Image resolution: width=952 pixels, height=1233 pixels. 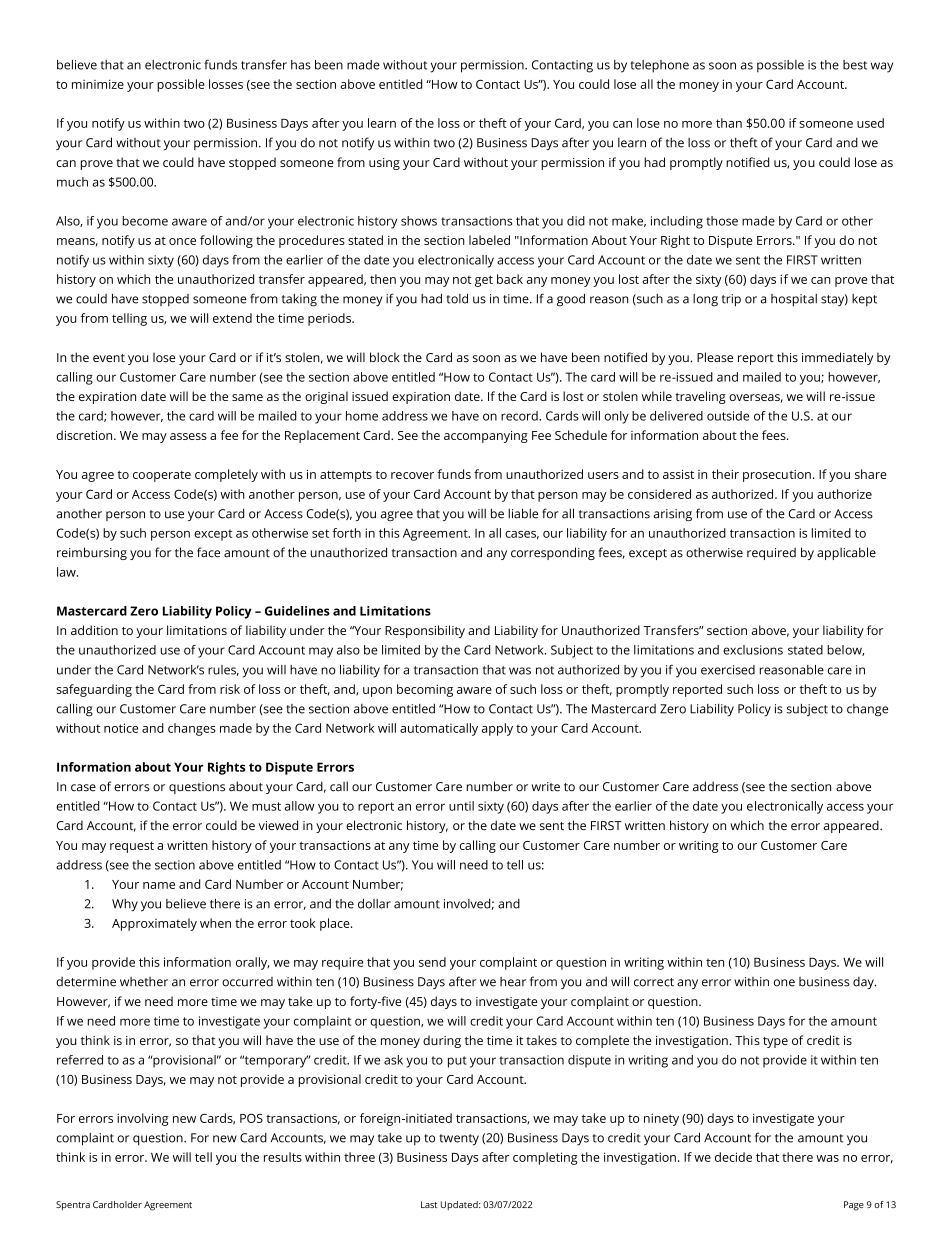 What do you see at coordinates (162, 476) in the screenshot?
I see `cooperate` at bounding box center [162, 476].
